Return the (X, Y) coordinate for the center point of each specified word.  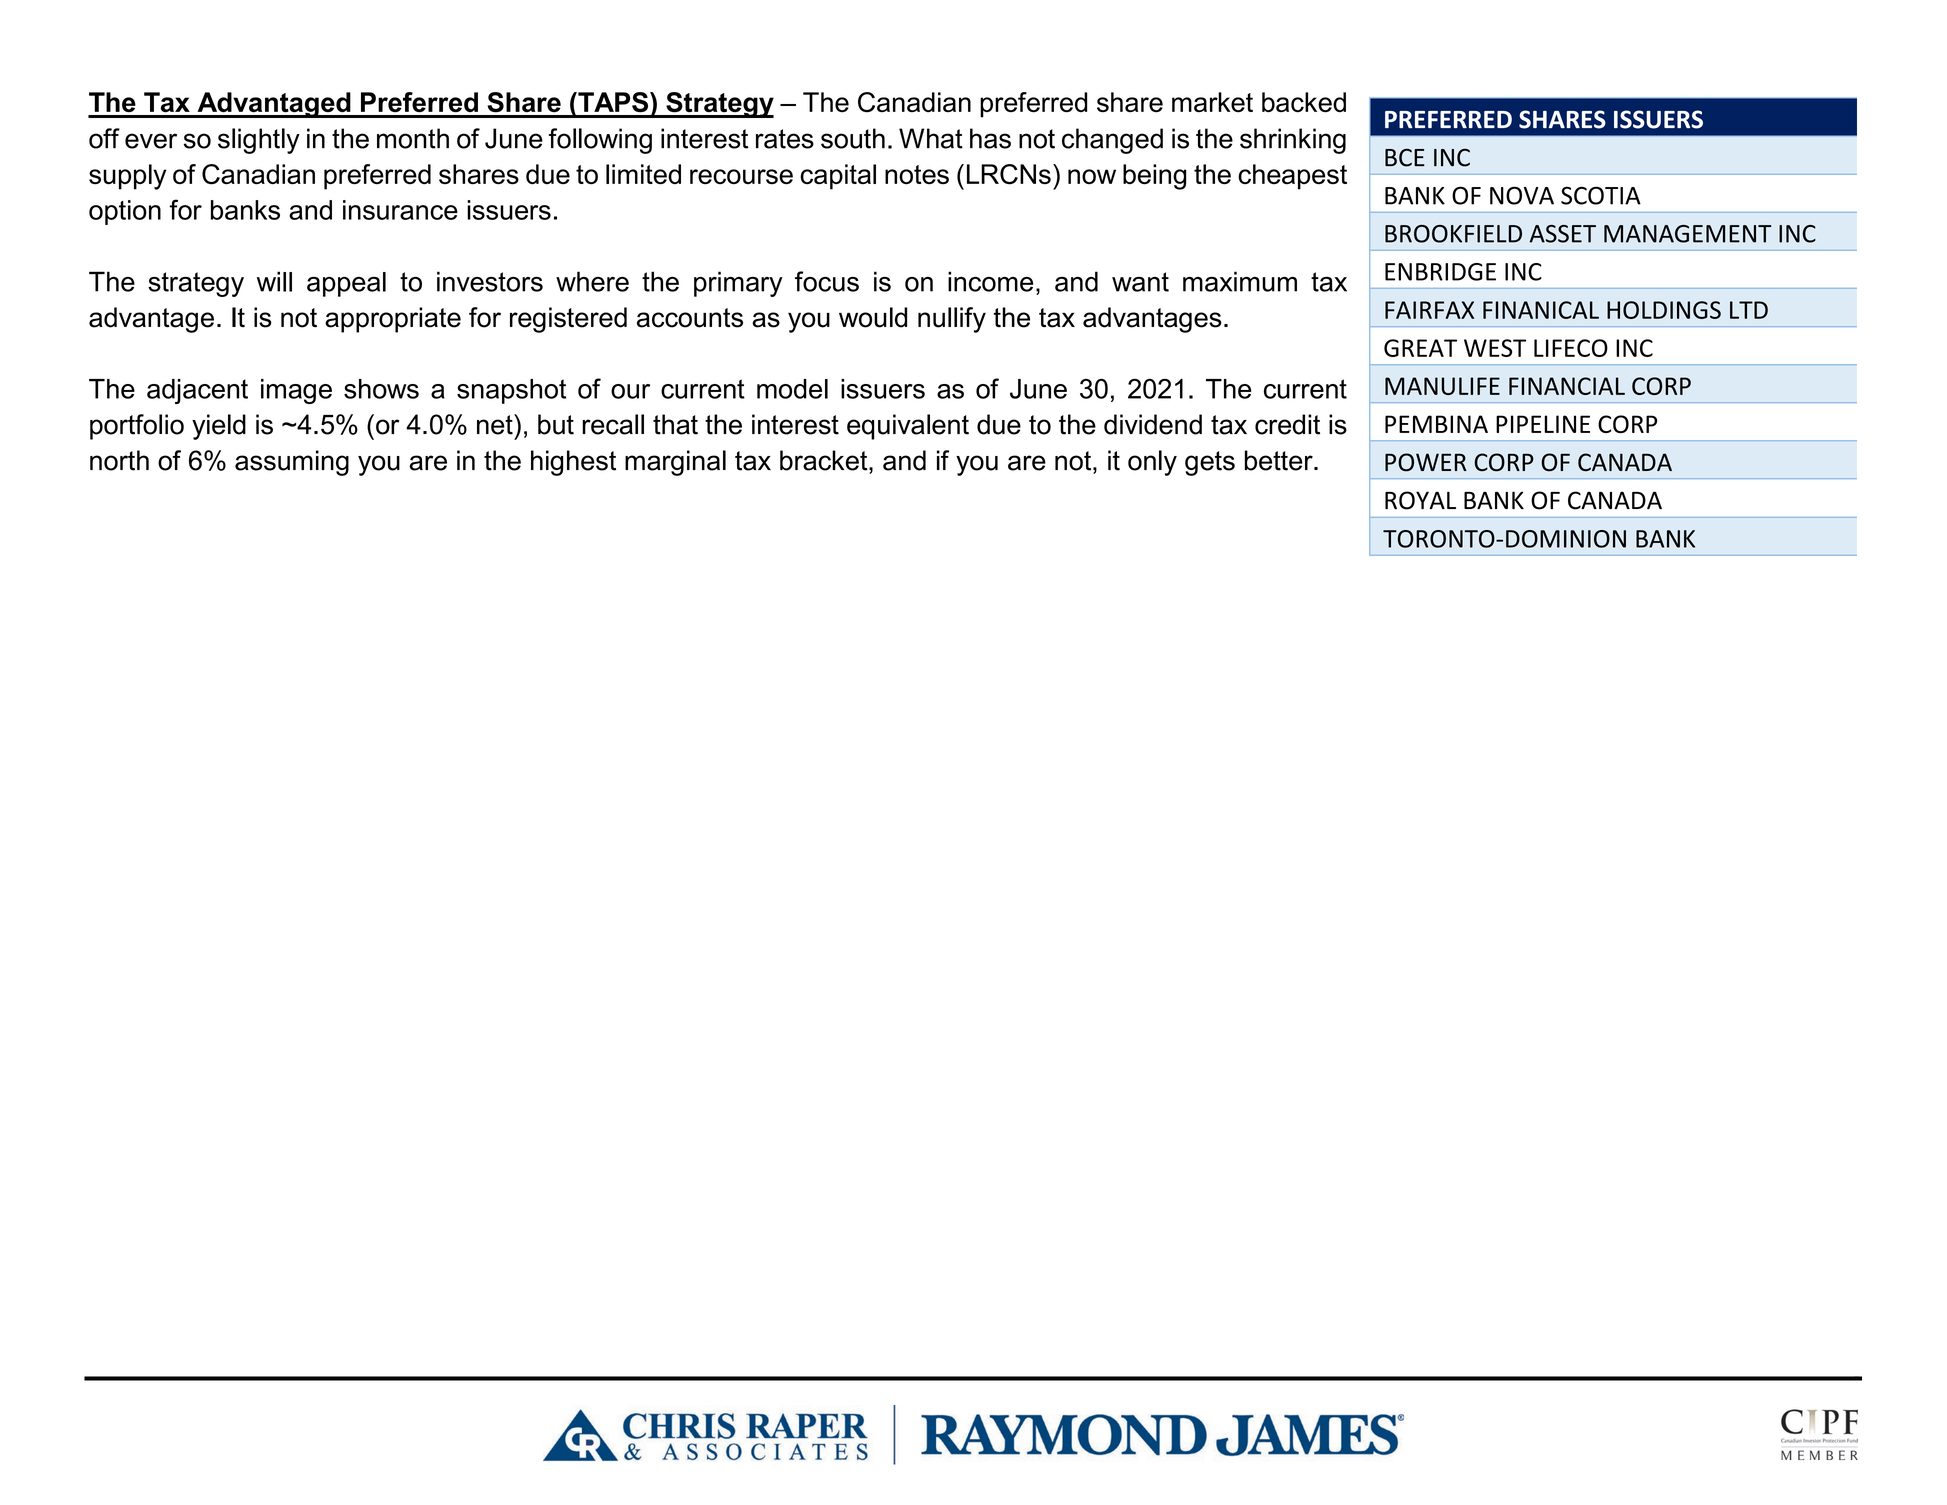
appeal (346, 284)
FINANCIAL (1567, 386)
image (296, 391)
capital (838, 177)
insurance (400, 210)
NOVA (1522, 195)
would (873, 317)
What (931, 138)
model (792, 389)
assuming (292, 463)
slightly (259, 141)
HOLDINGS (1664, 310)
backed (1304, 102)
